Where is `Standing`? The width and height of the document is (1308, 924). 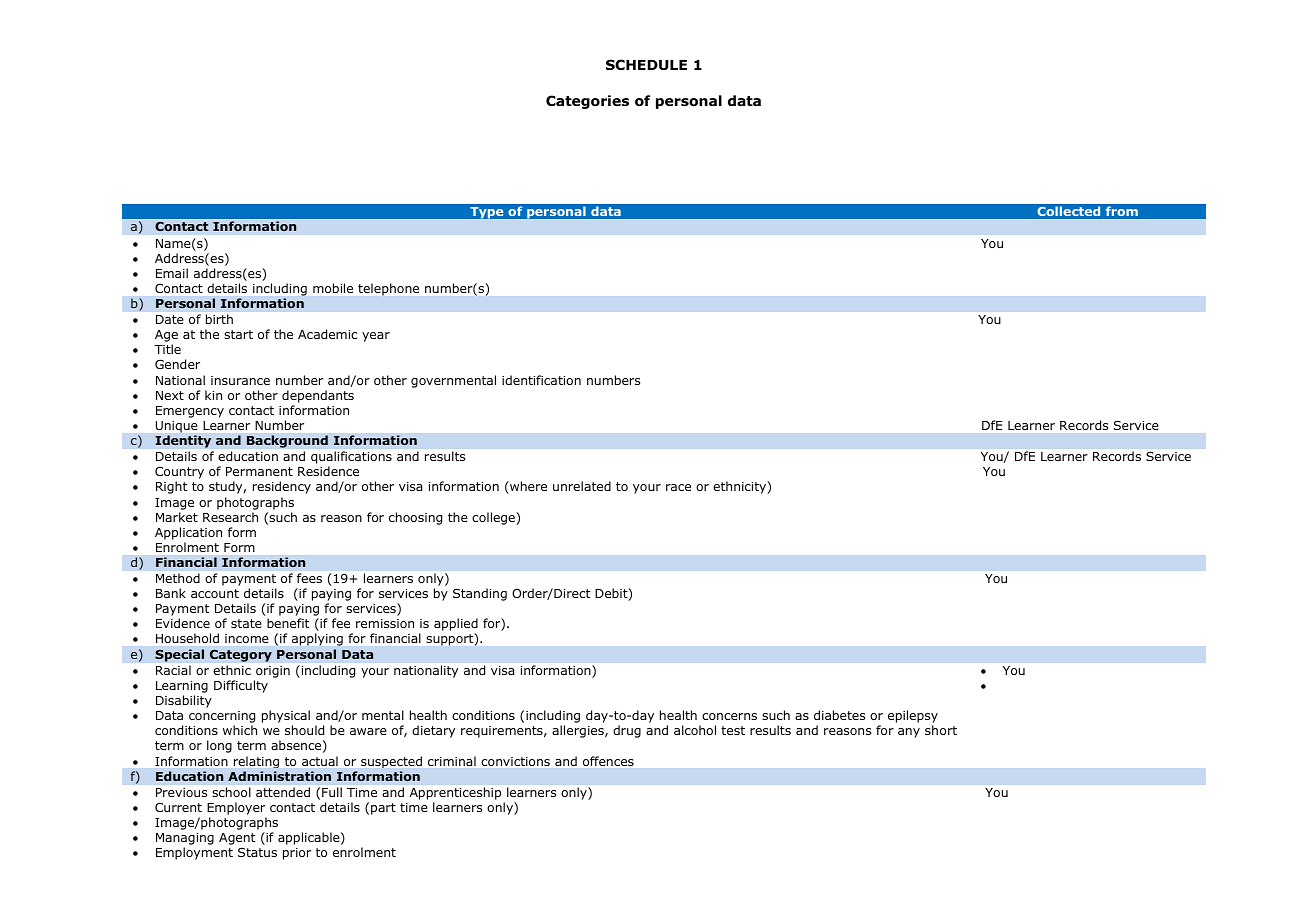
Standing is located at coordinates (480, 594).
